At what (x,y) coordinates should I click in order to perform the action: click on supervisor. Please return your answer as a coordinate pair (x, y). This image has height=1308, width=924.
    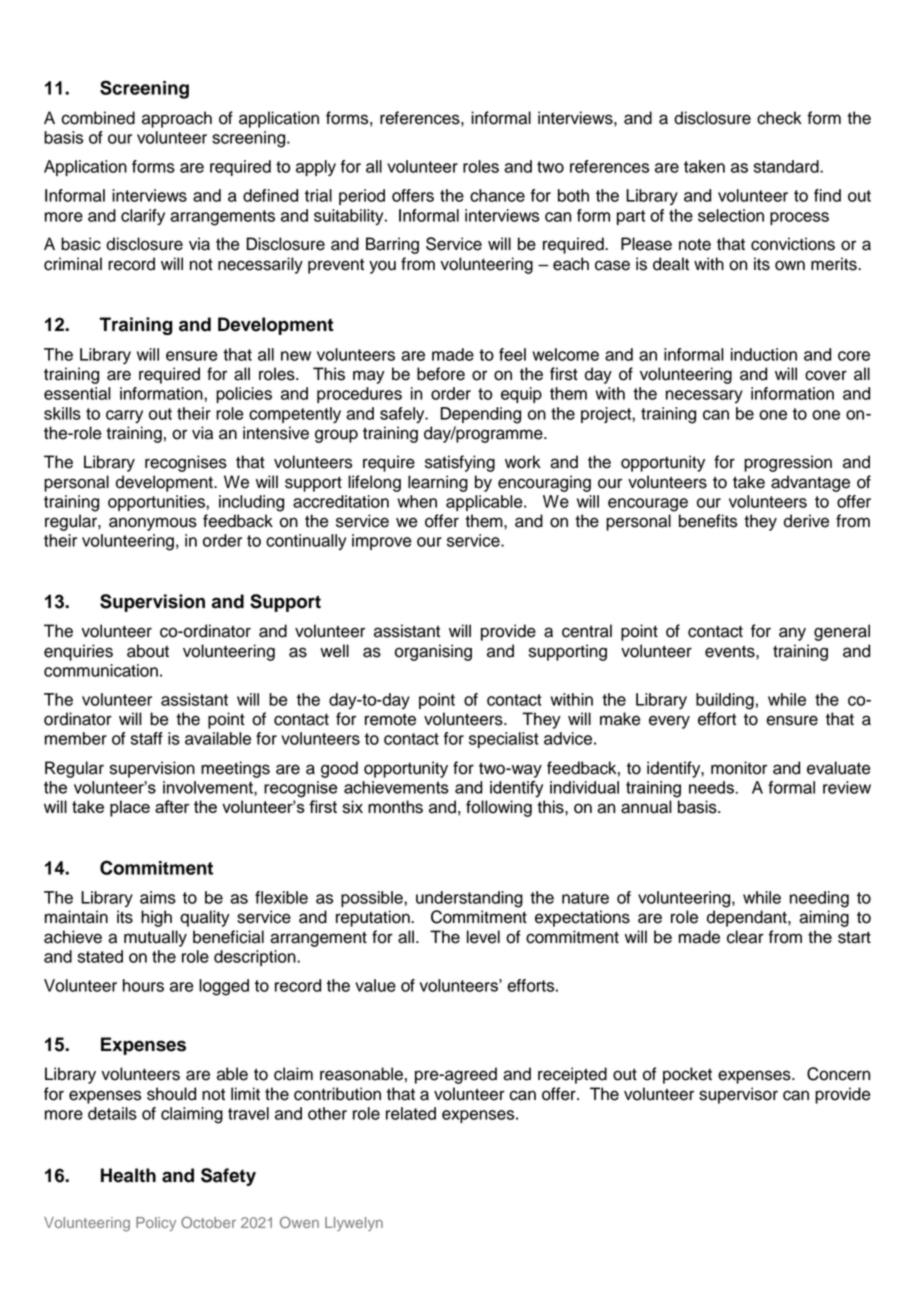
    Looking at the image, I should click on (738, 1095).
